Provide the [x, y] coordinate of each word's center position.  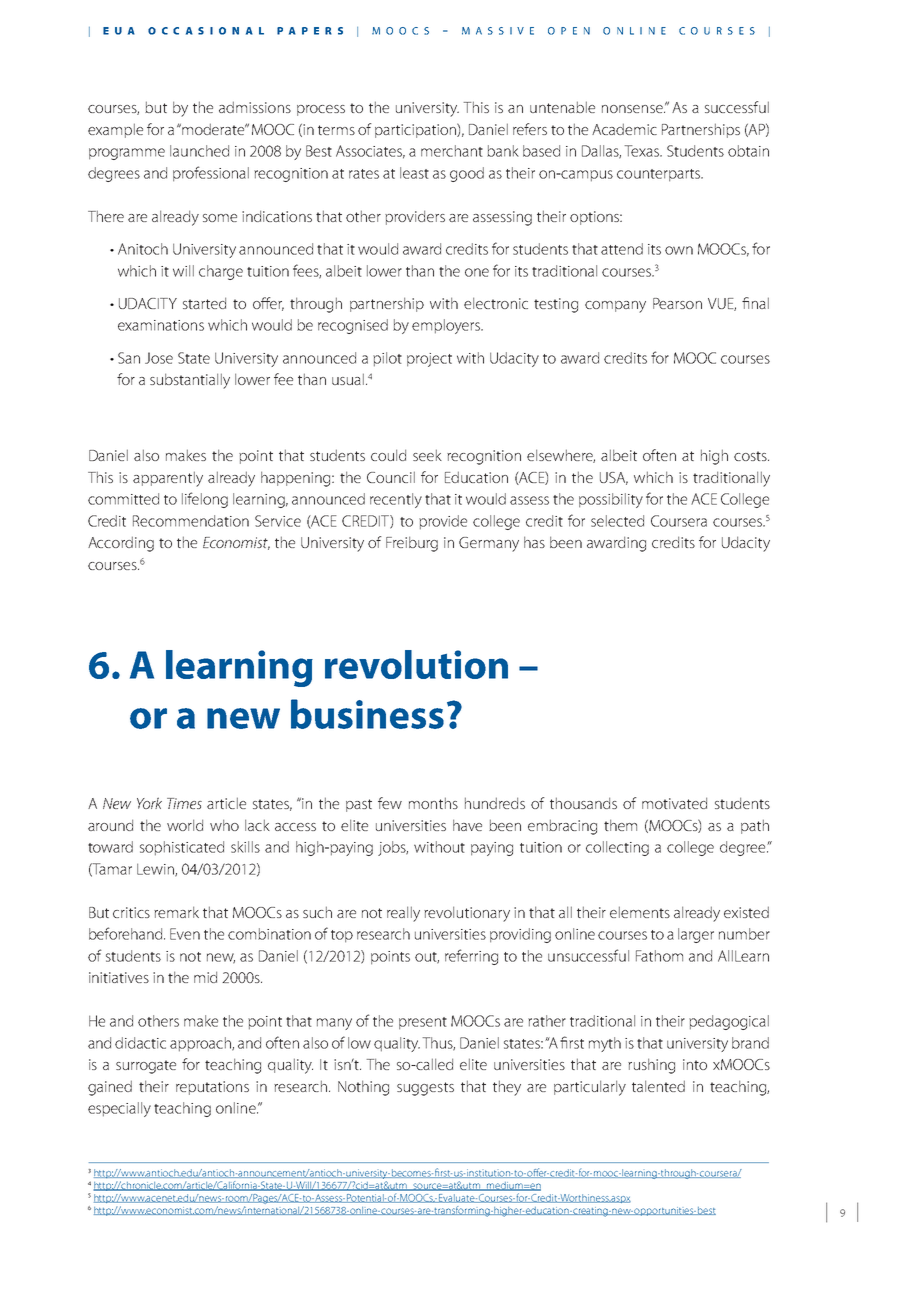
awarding [616, 544]
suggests [425, 1089]
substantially [190, 381]
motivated [674, 803]
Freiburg [412, 544]
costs [751, 456]
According [121, 544]
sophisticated [182, 848]
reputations [212, 1088]
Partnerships [701, 130]
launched [199, 151]
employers [447, 326]
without [439, 847]
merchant [452, 151]
